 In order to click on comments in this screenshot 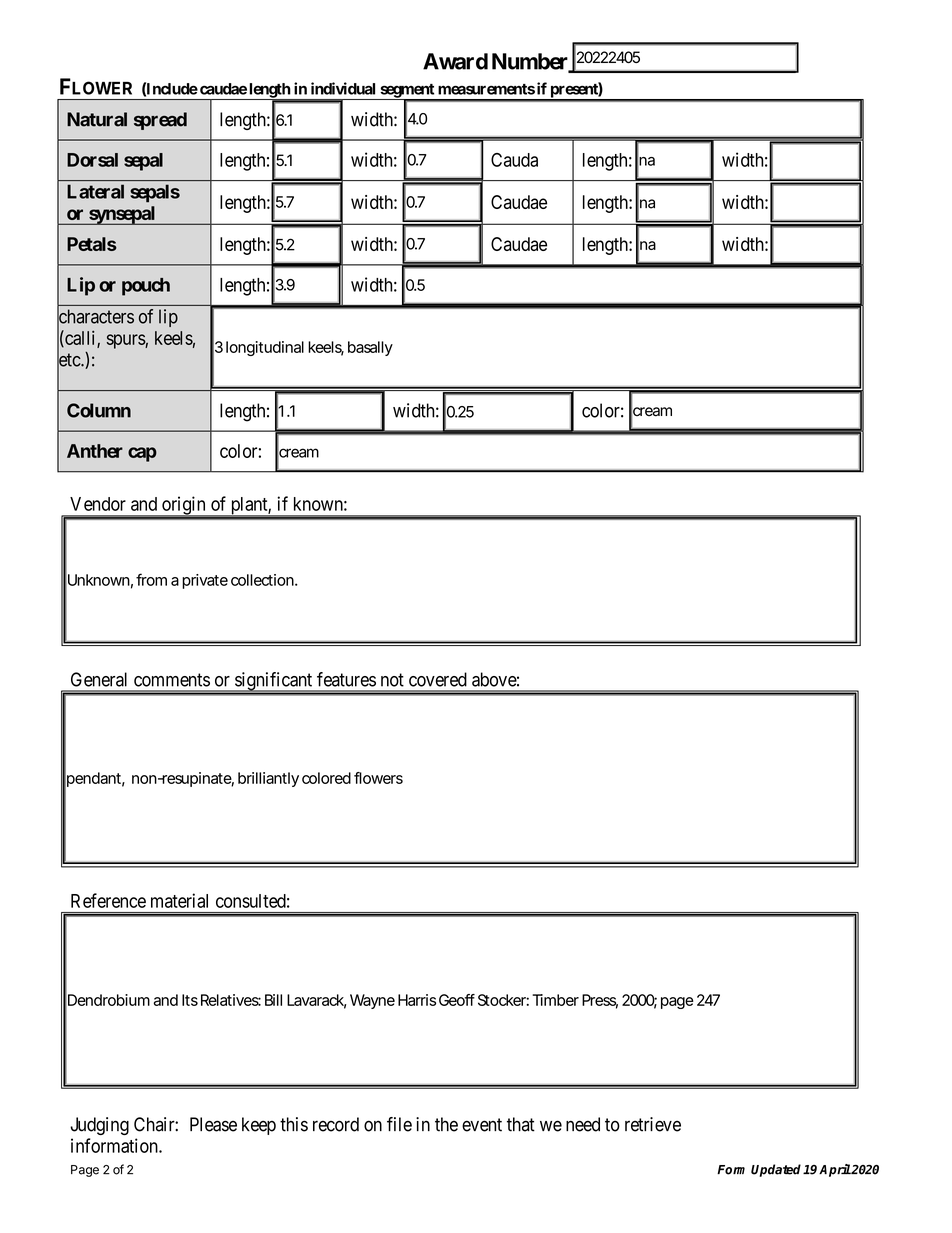, I will do `click(172, 680)`.
